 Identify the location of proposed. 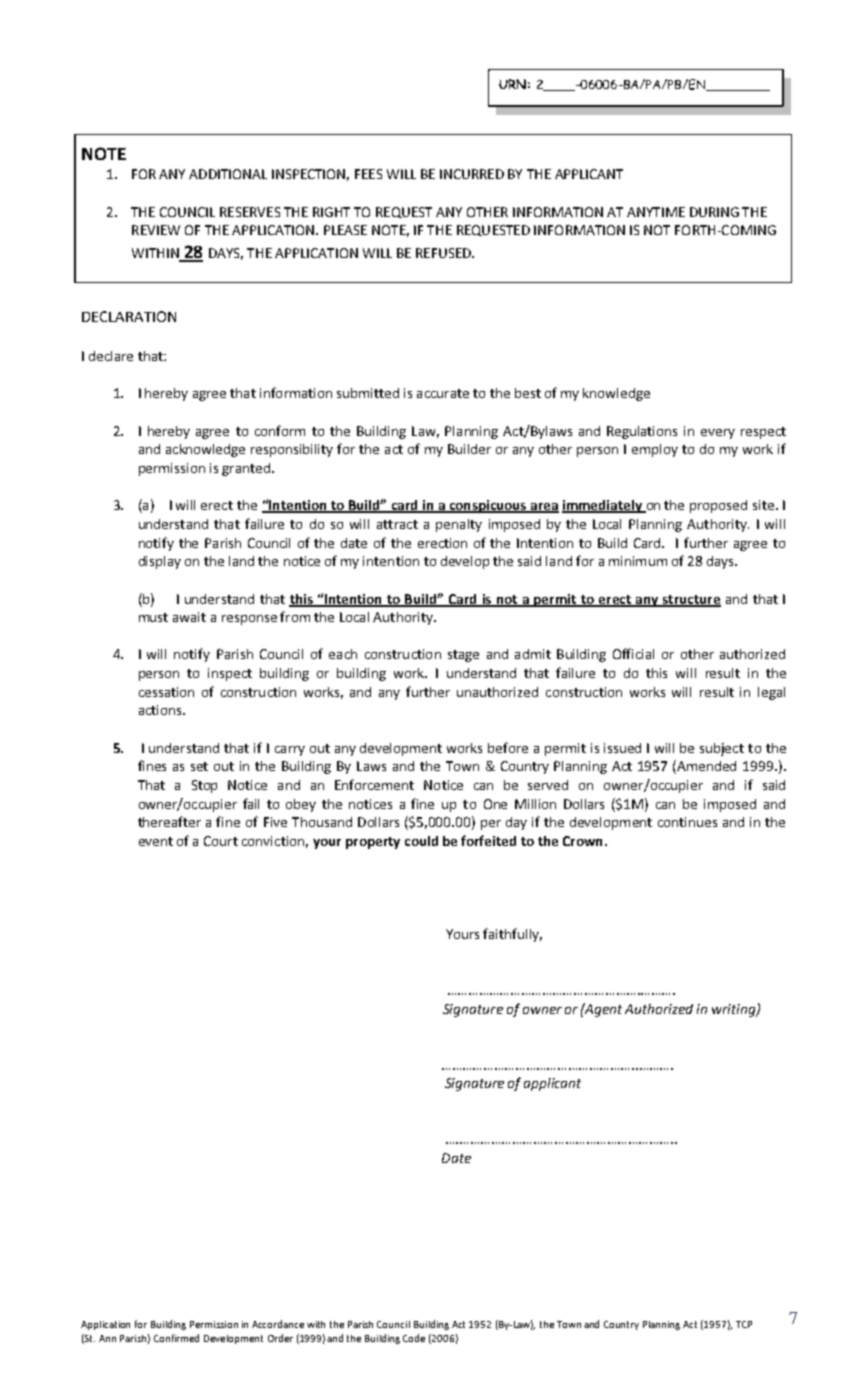
(718, 506).
